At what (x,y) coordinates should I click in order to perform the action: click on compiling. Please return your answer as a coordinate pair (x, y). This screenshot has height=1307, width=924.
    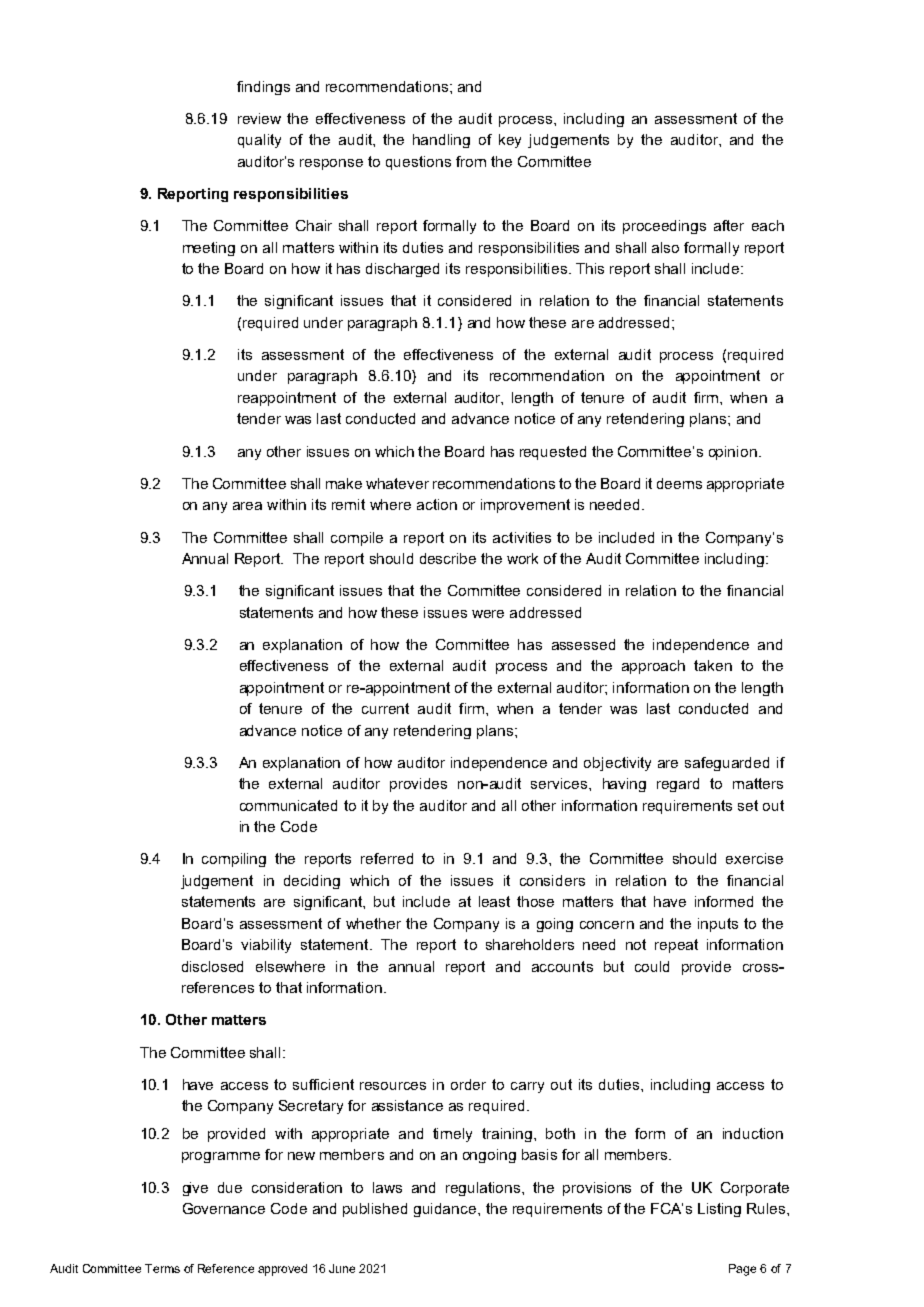
    Looking at the image, I should click on (234, 860).
